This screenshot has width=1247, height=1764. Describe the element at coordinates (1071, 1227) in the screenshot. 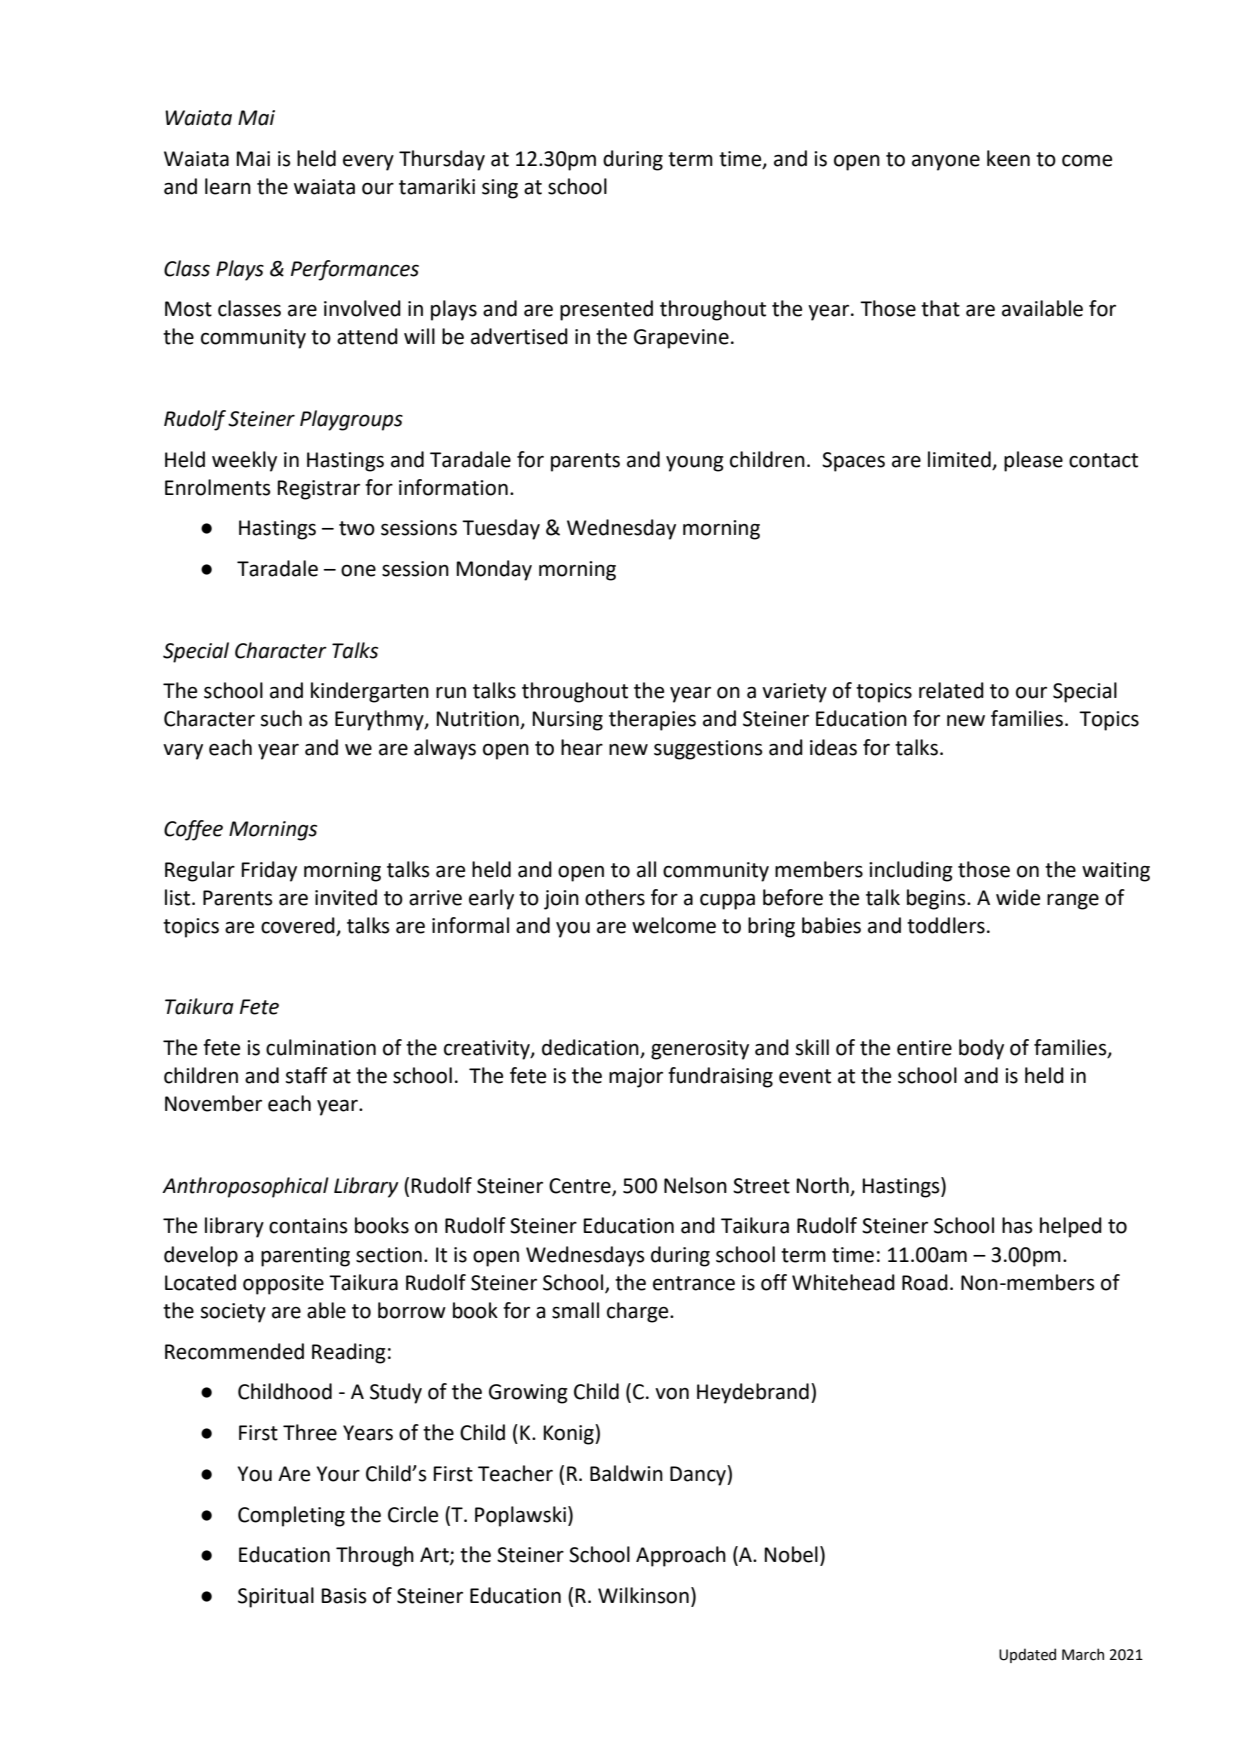

I see `helped` at that location.
